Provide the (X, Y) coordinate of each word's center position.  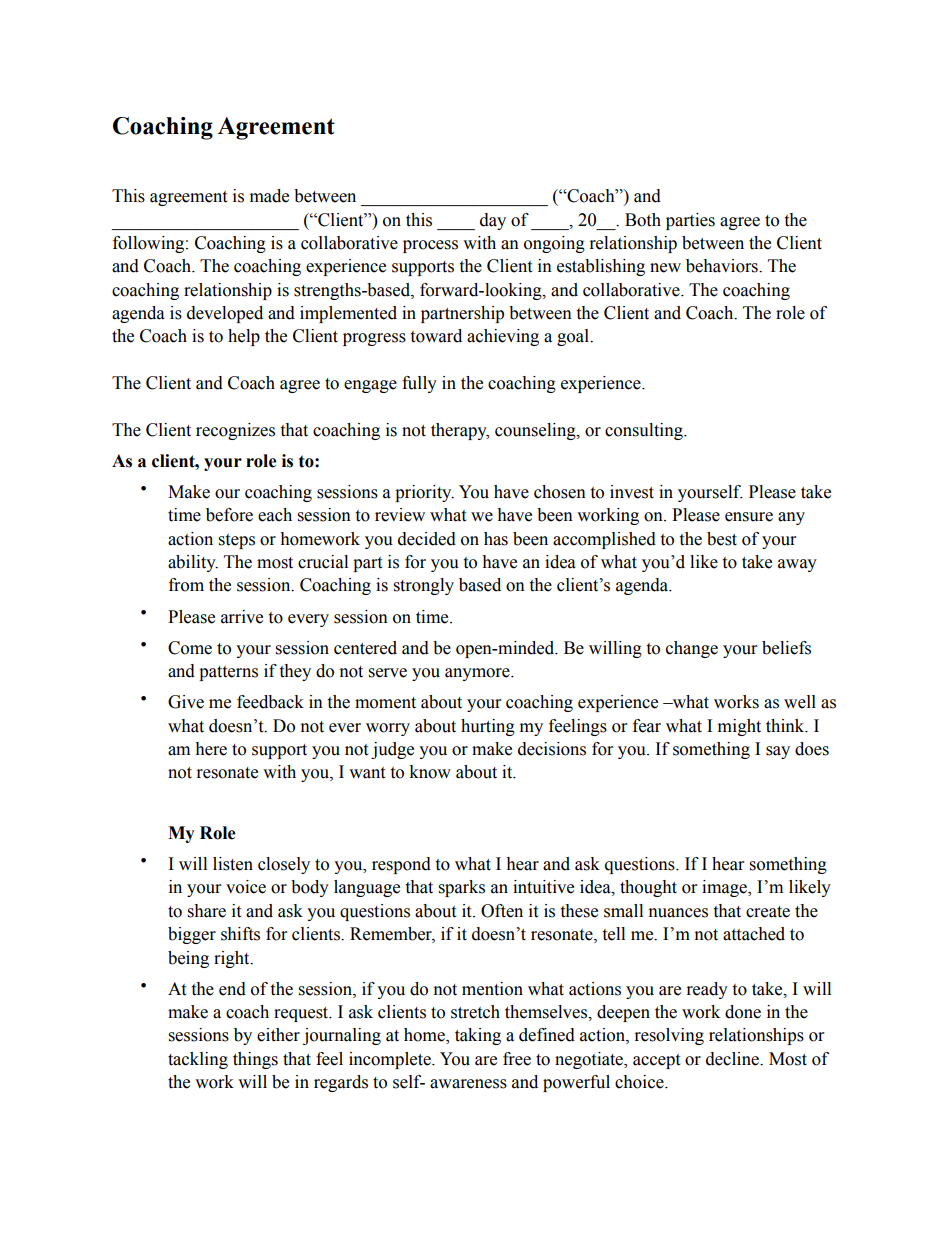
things (255, 1060)
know (430, 772)
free (517, 1059)
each (275, 515)
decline (733, 1059)
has (496, 539)
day (493, 221)
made (269, 196)
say (778, 752)
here (211, 749)
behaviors (723, 266)
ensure (749, 517)
